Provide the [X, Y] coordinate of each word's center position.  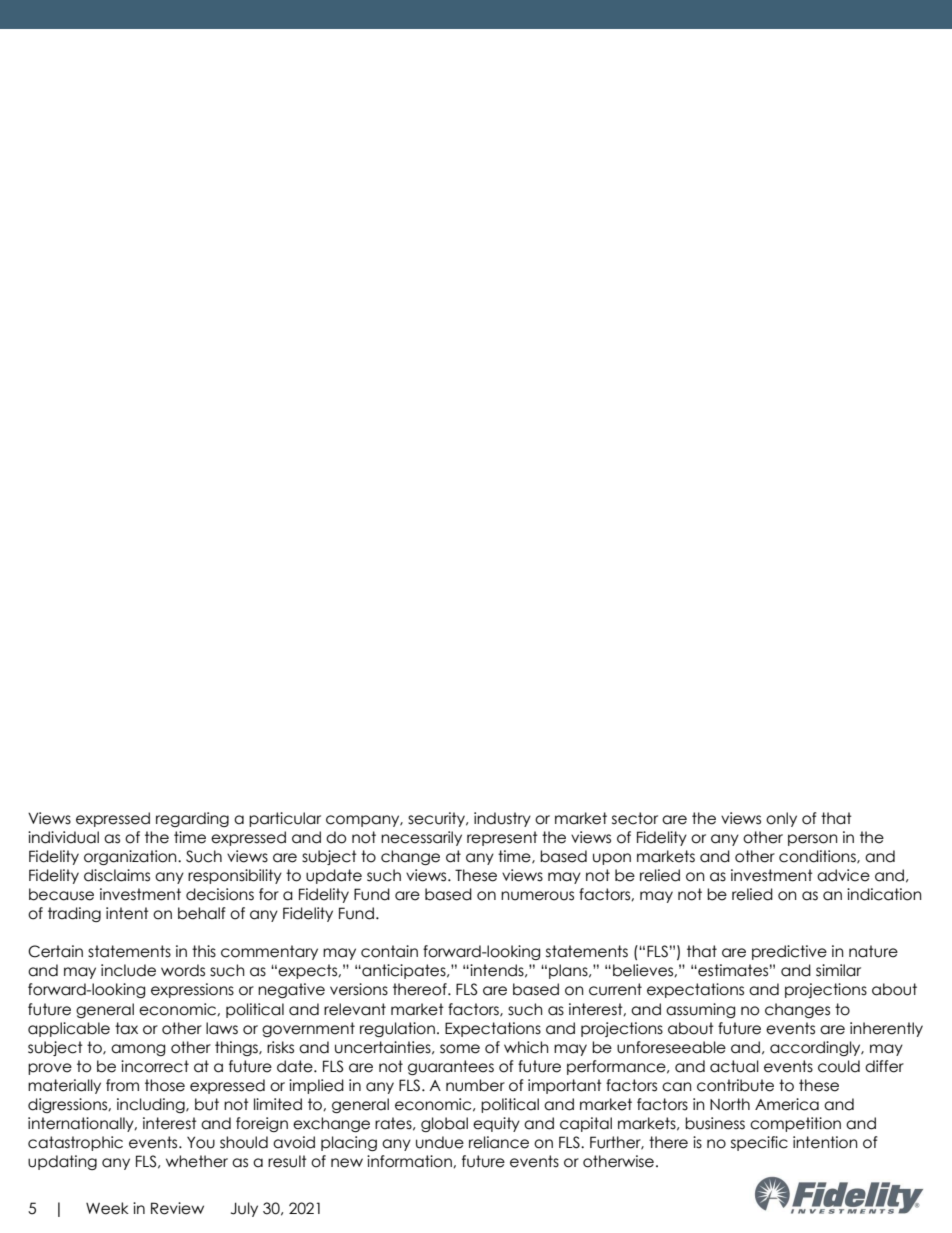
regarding [192, 819]
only [781, 819]
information [410, 1161]
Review [177, 1208]
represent [502, 838]
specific [759, 1143]
